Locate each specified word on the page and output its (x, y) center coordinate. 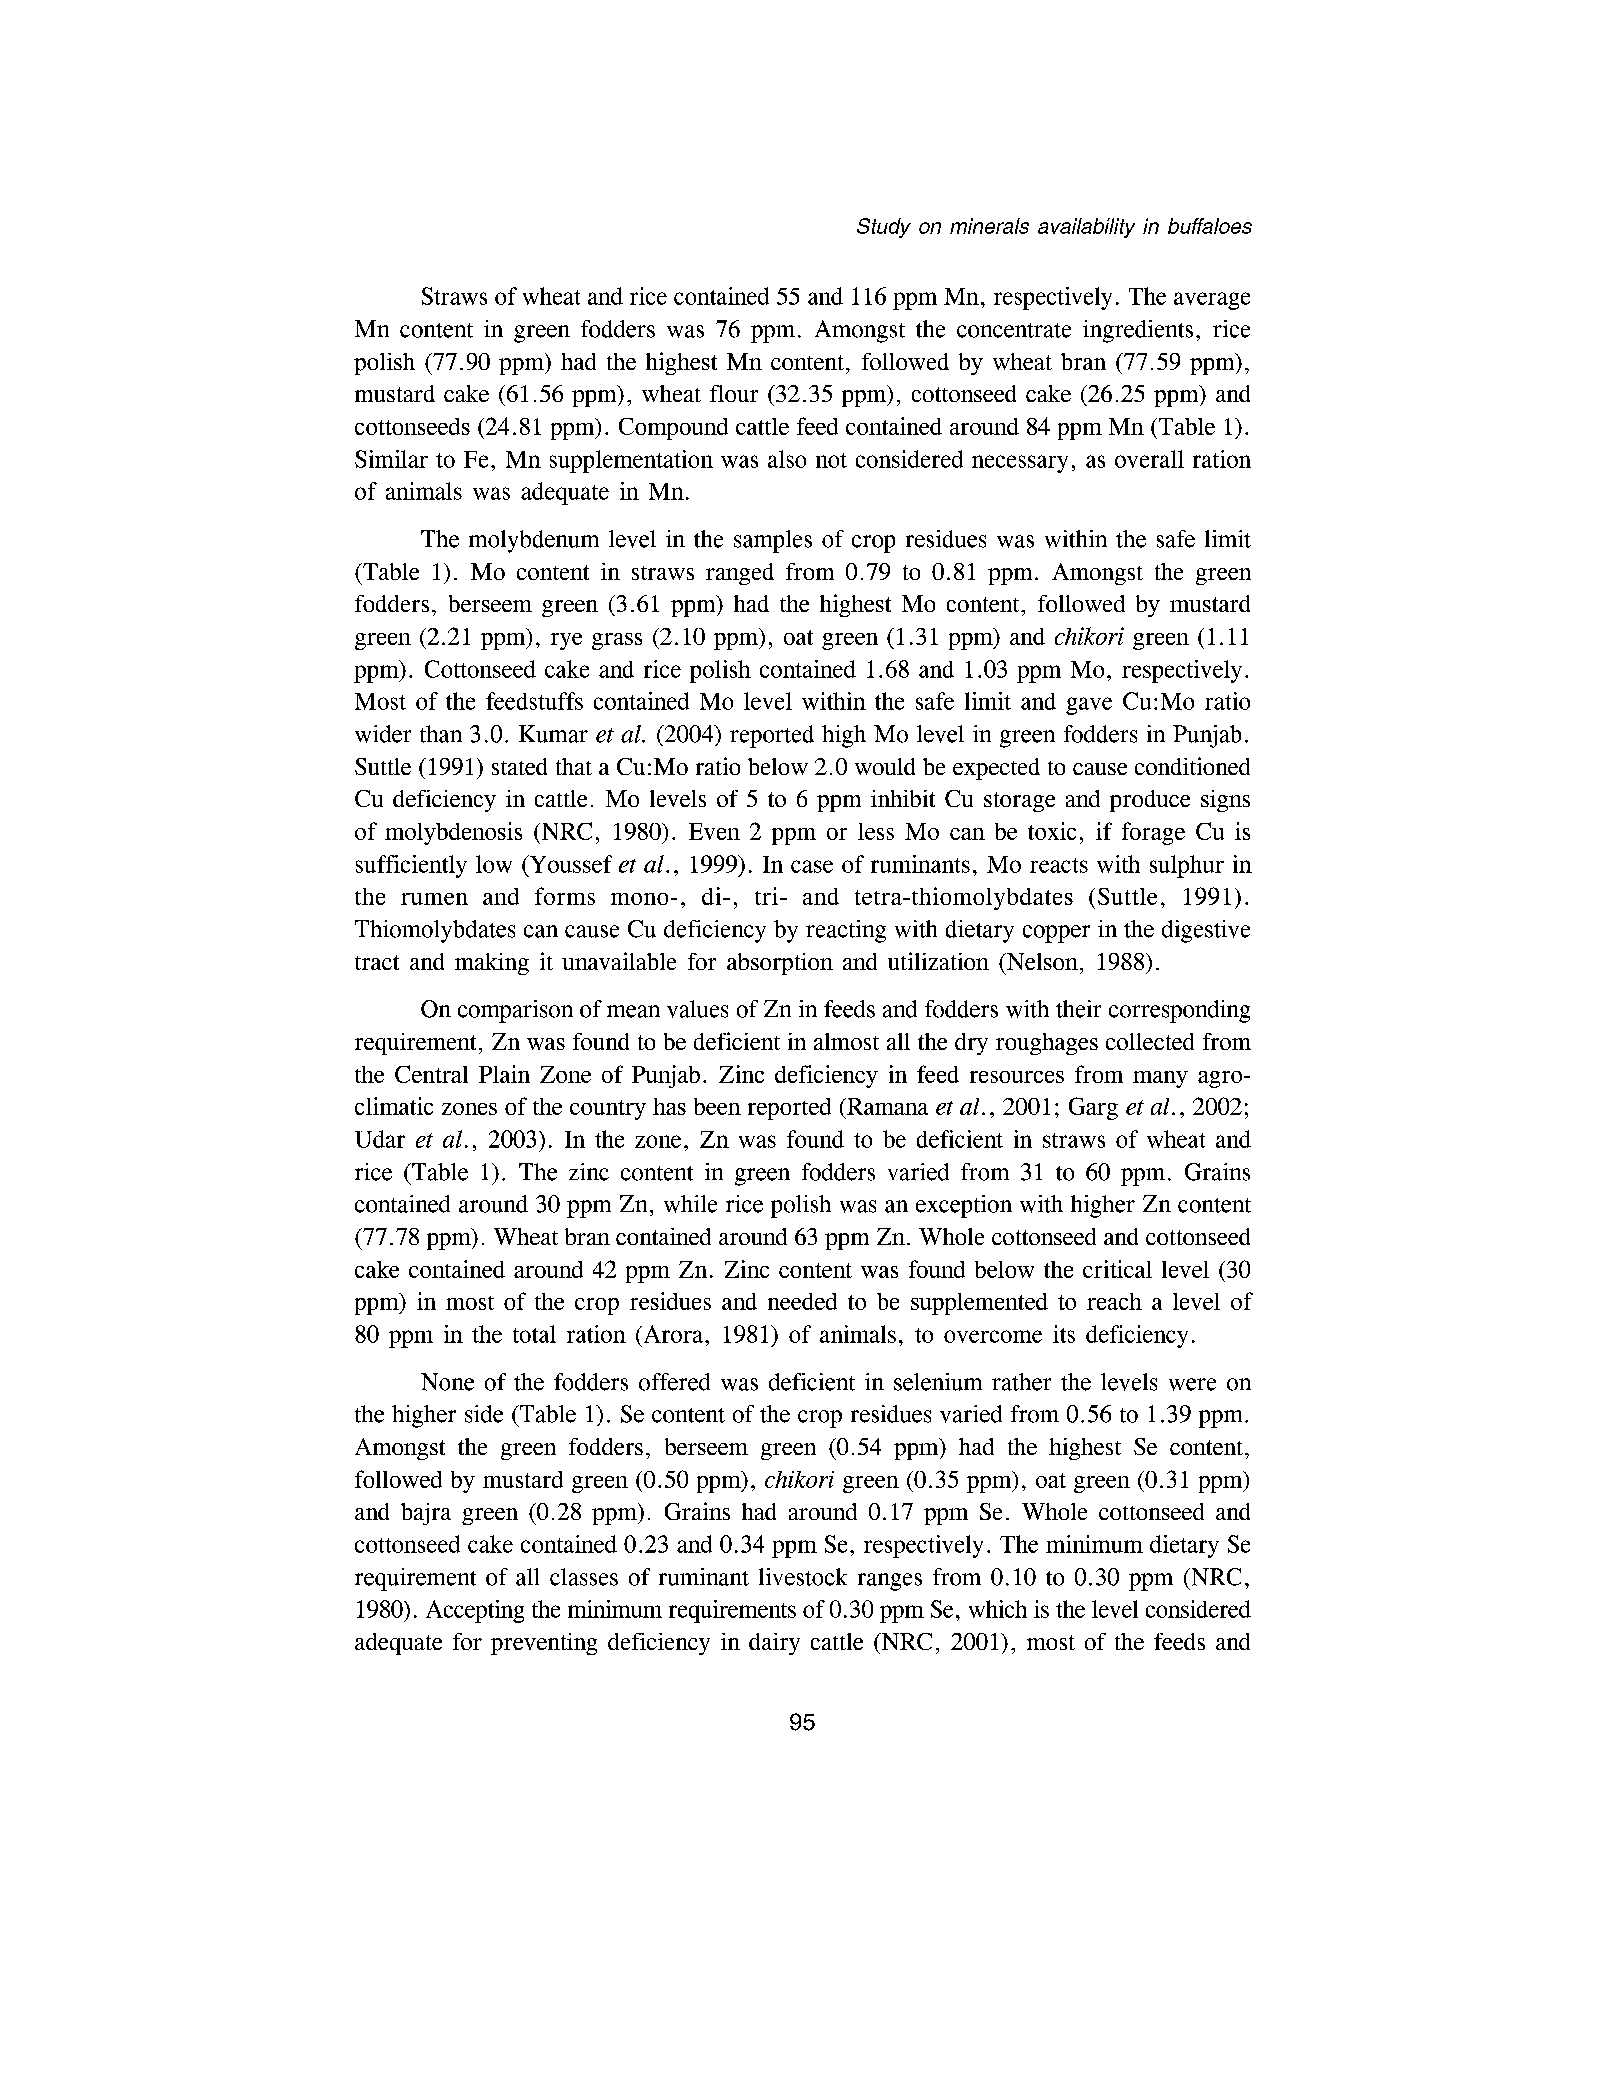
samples (773, 541)
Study (884, 228)
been (717, 1106)
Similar (391, 459)
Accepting (475, 1611)
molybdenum (534, 541)
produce (1150, 801)
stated (519, 766)
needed (802, 1301)
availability (1086, 228)
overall (1149, 459)
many (1160, 1079)
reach (1114, 1301)
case (812, 866)
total (534, 1334)
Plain (504, 1074)
